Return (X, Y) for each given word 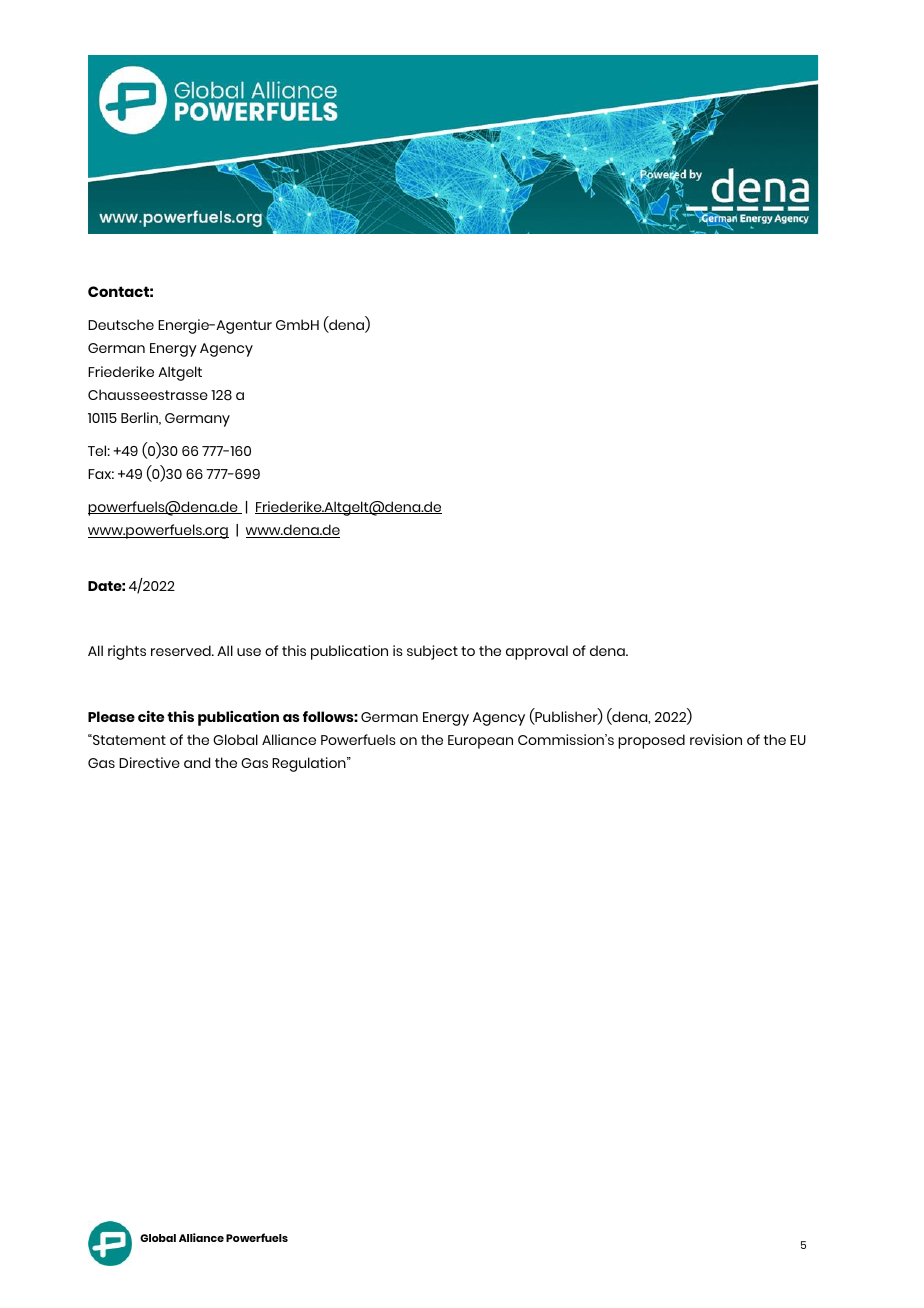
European (480, 742)
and (197, 762)
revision (716, 739)
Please (111, 716)
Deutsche (121, 324)
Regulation (310, 764)
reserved (182, 650)
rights (127, 652)
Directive (149, 762)
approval (537, 652)
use (249, 652)
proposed (651, 741)
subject (432, 652)
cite (151, 716)
